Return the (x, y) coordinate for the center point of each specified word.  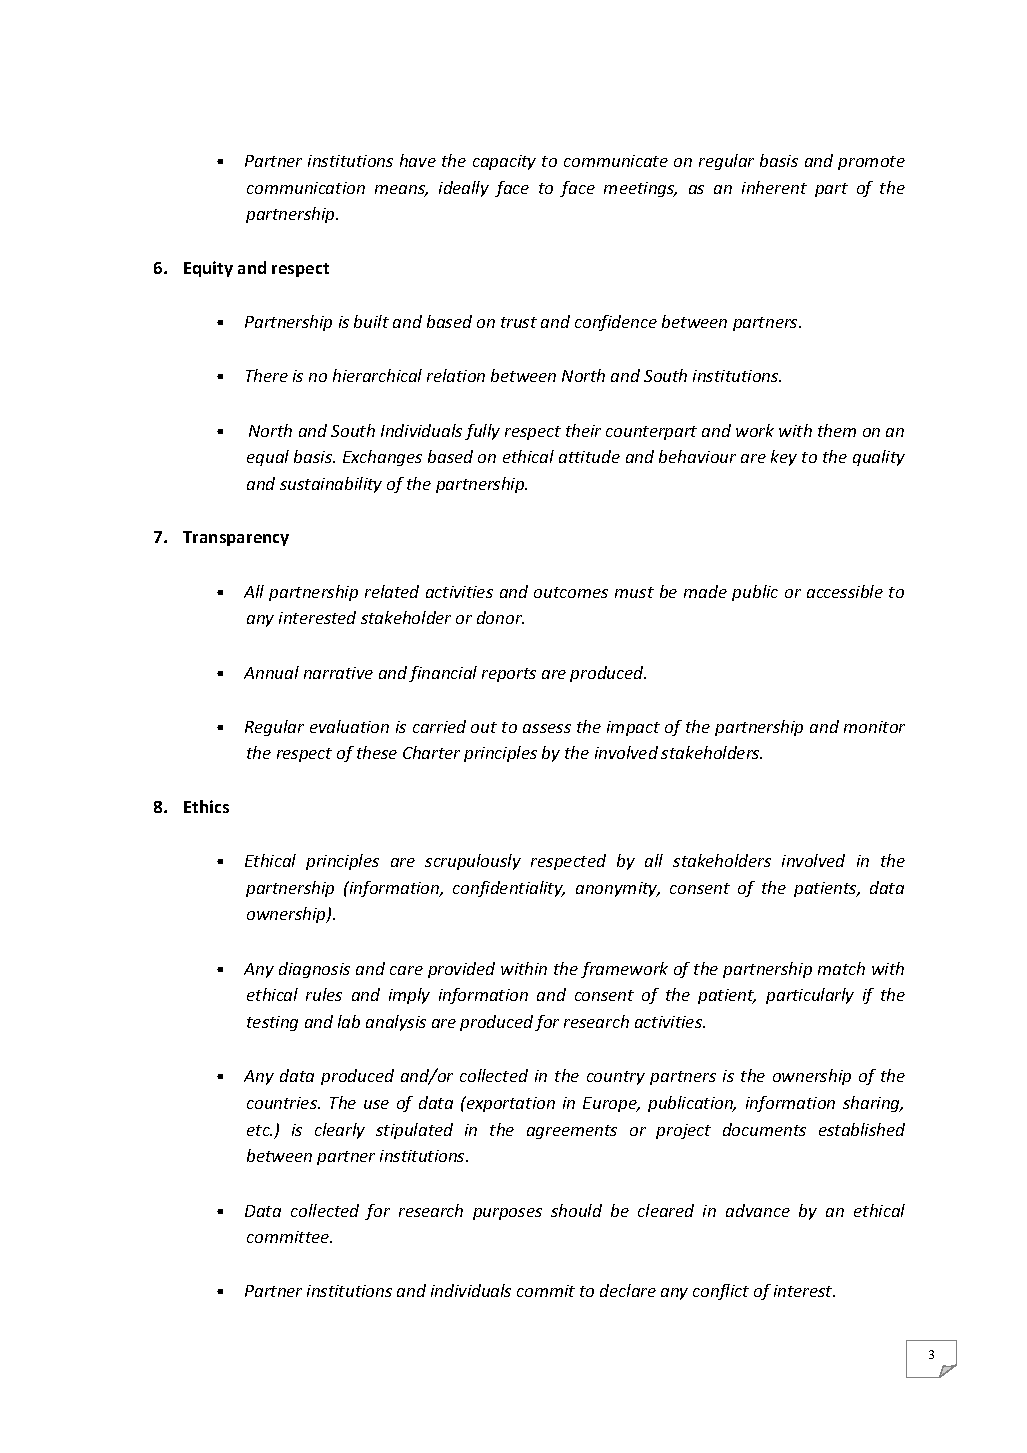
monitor (874, 727)
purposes (507, 1214)
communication (306, 188)
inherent (774, 187)
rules (324, 994)
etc (259, 1130)
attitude (589, 456)
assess (547, 728)
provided (461, 970)
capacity (504, 162)
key (784, 458)
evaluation (349, 726)
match (841, 968)
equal (268, 458)
